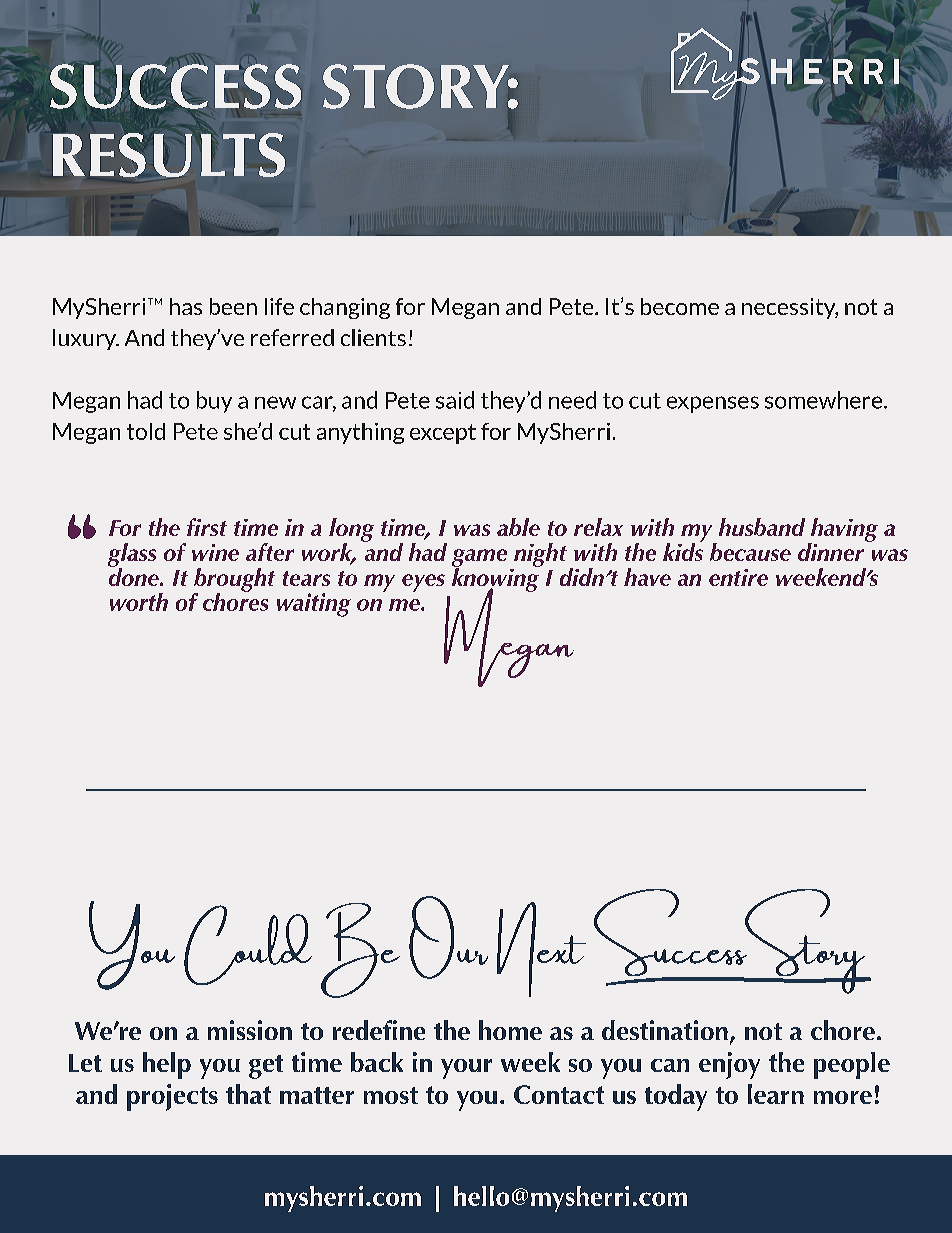 The height and width of the document is (1233, 952). I want to click on help, so click(167, 1065).
